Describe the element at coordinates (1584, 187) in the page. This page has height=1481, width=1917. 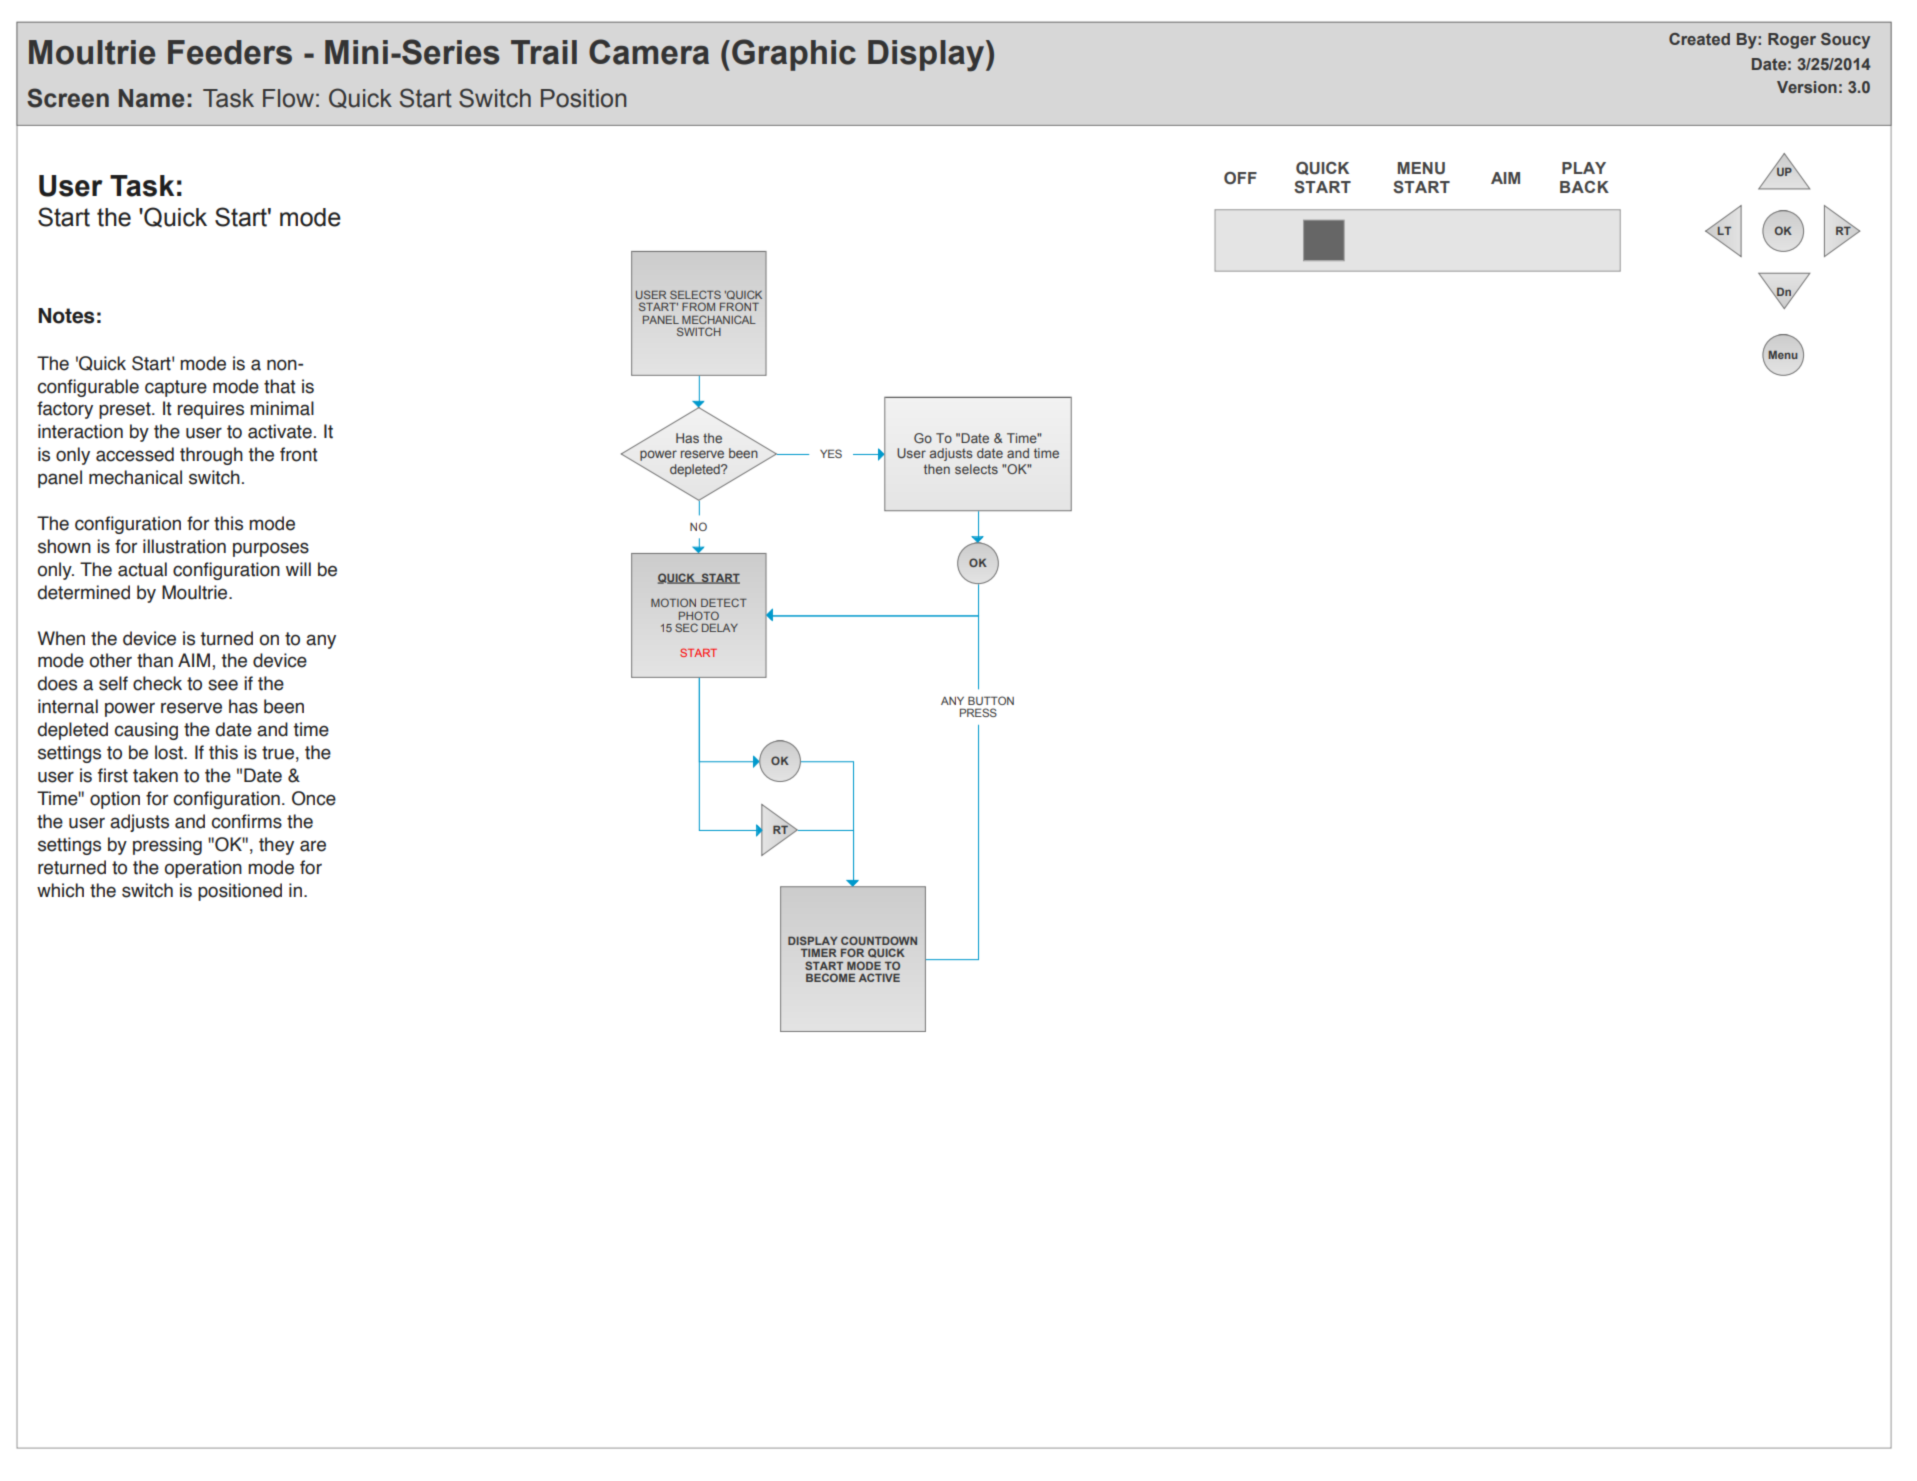
I see `BACK` at that location.
